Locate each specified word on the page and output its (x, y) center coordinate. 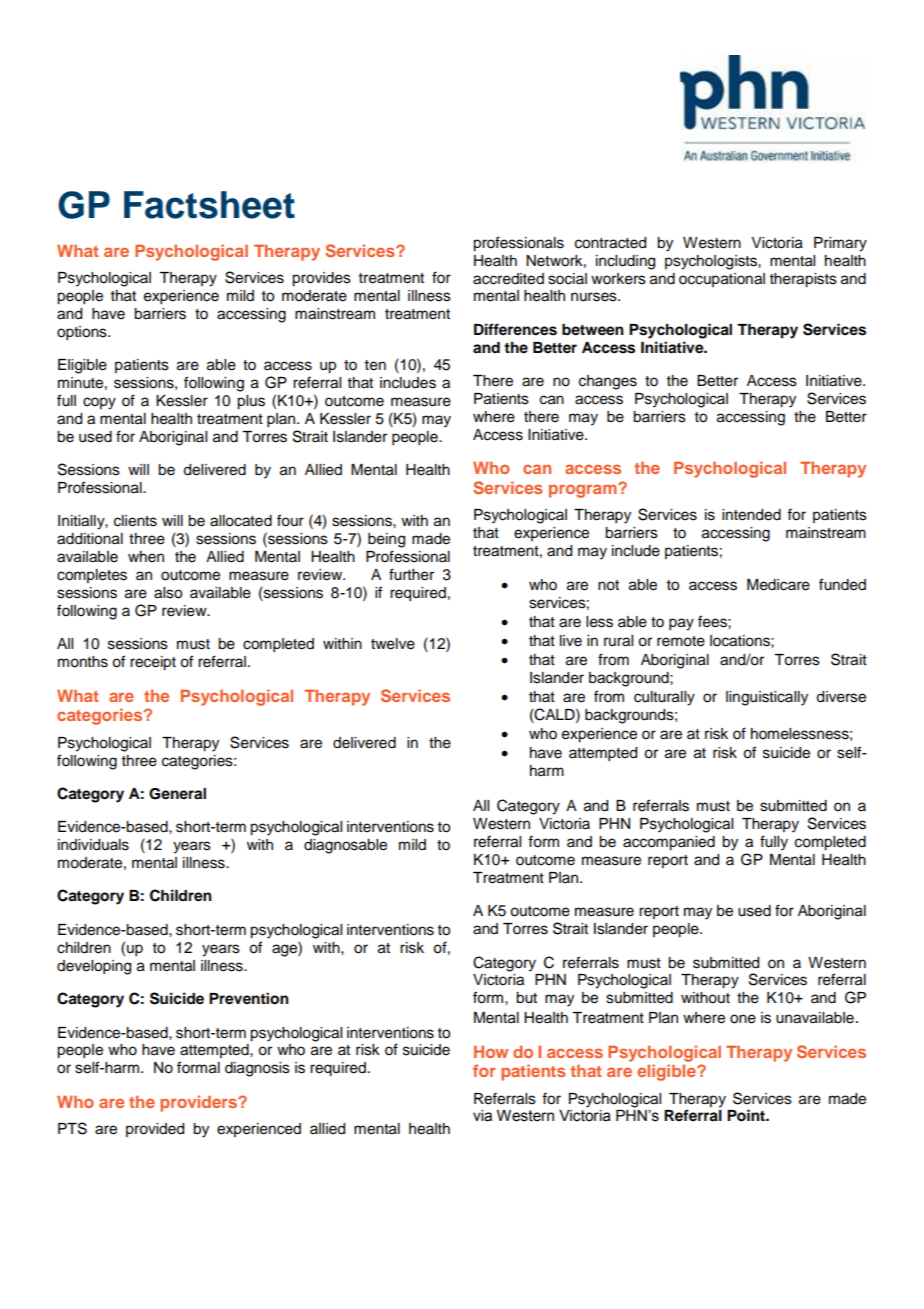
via (482, 1116)
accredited (508, 279)
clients (135, 521)
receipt (153, 663)
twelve (393, 644)
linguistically (767, 698)
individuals (93, 845)
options (83, 333)
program (584, 491)
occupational (722, 280)
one (743, 1019)
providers (200, 1103)
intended (751, 515)
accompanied (669, 843)
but (526, 998)
